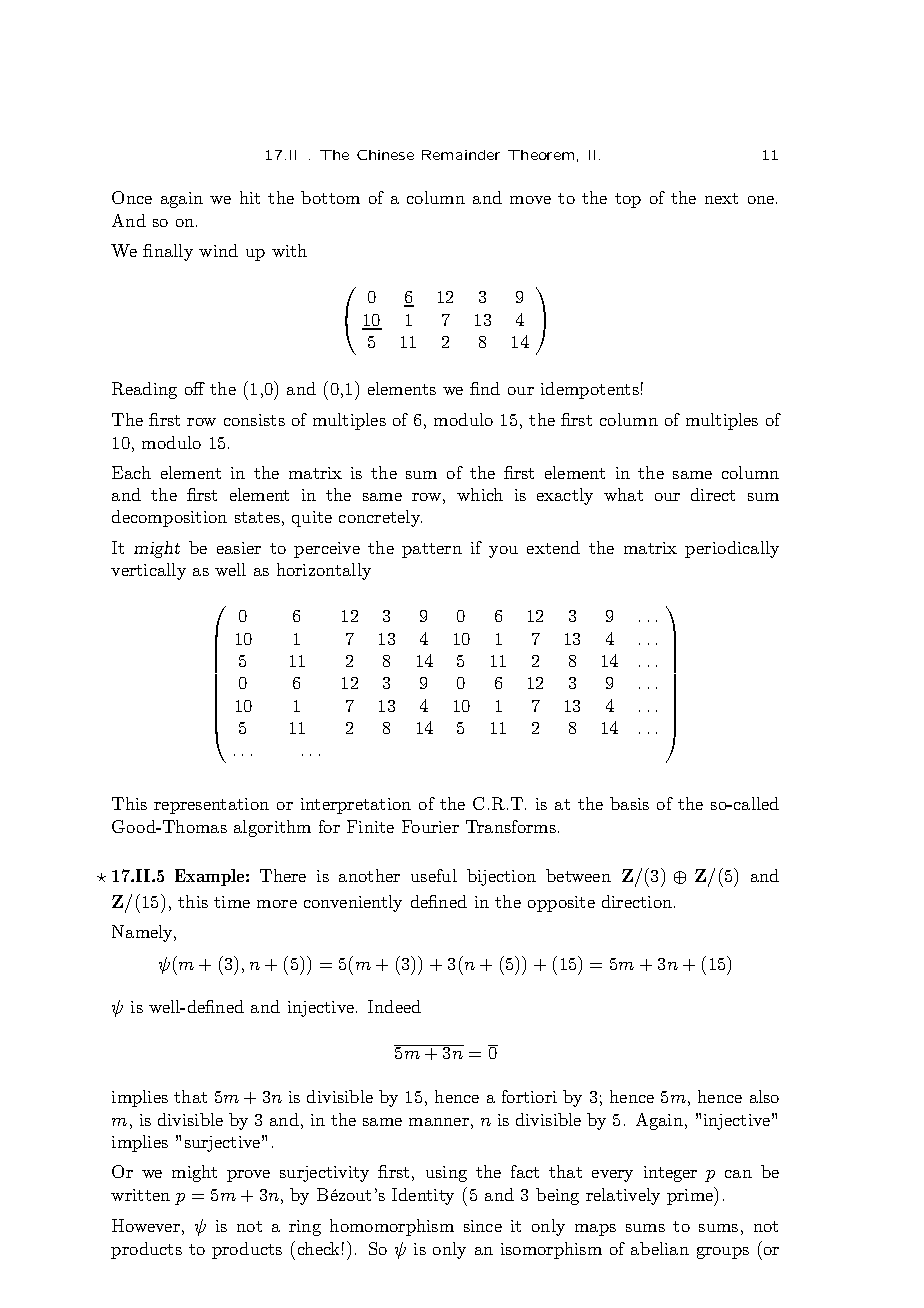 The width and height of the screenshot is (924, 1308). What do you see at coordinates (250, 197) in the screenshot?
I see `hit` at bounding box center [250, 197].
